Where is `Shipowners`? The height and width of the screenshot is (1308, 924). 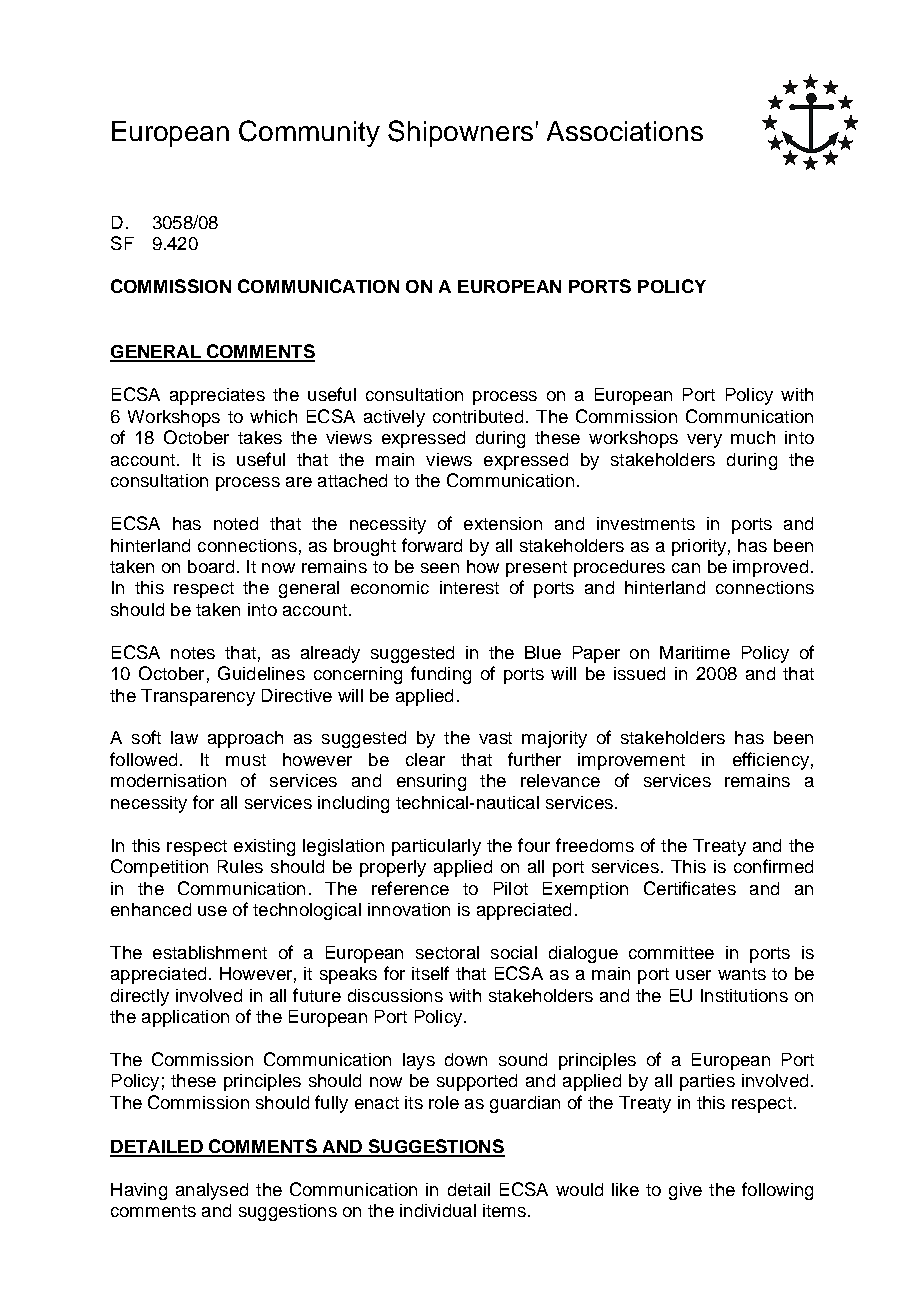 Shipowners is located at coordinates (460, 133).
